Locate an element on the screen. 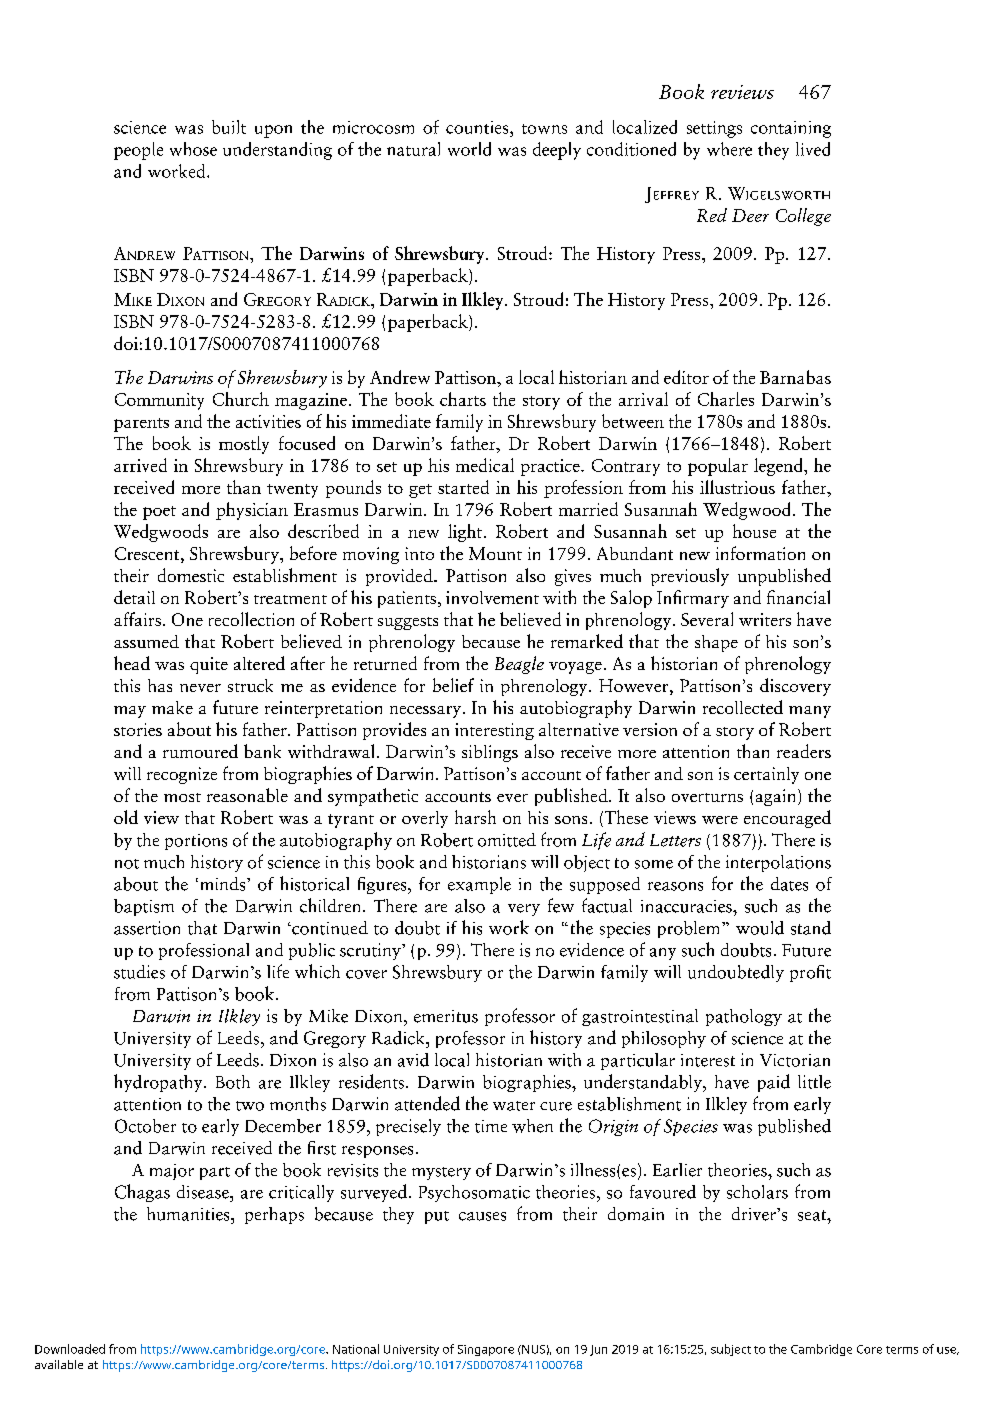 The image size is (987, 1401). Downloaded is located at coordinates (70, 1349).
